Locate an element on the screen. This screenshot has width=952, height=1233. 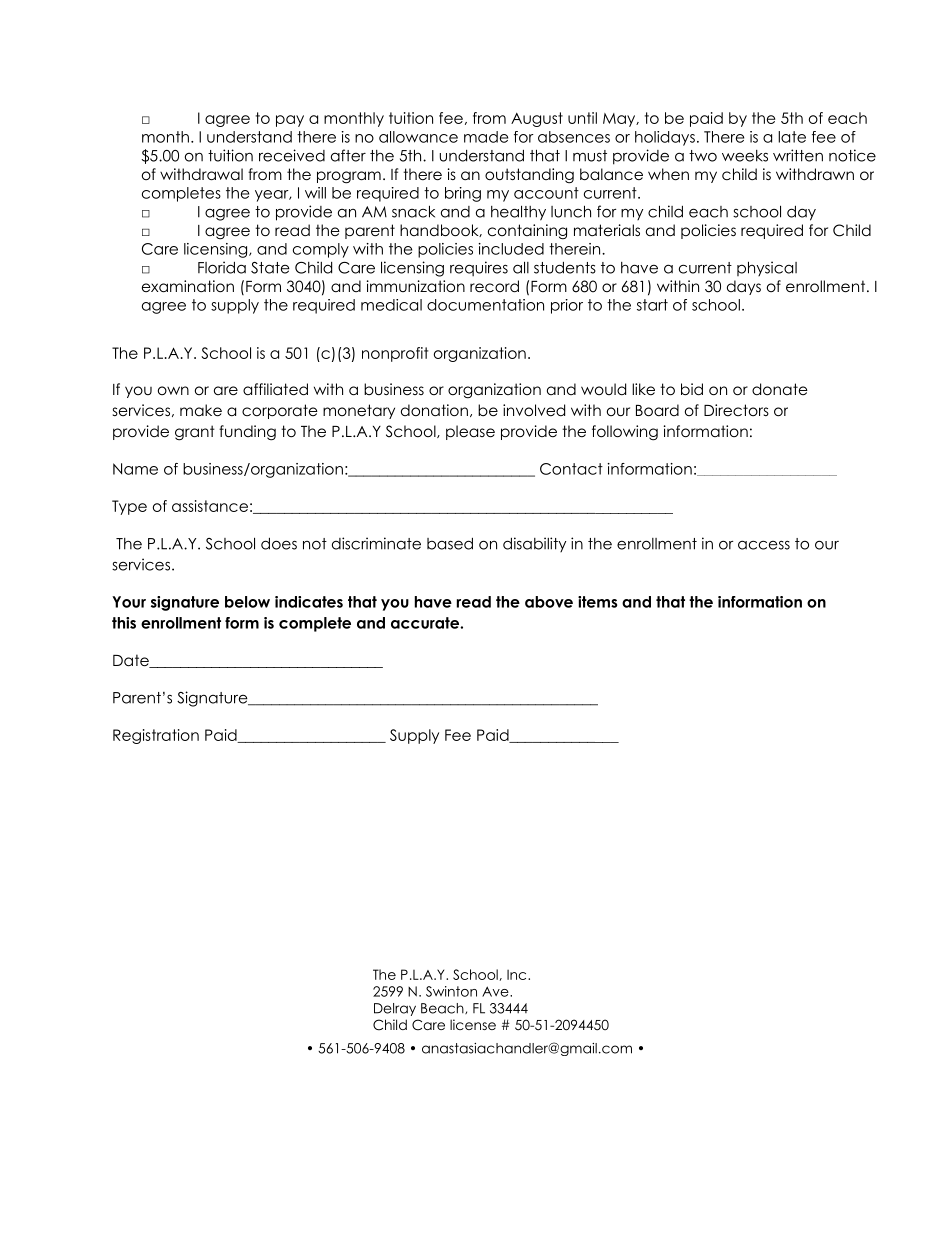
Swinton is located at coordinates (451, 991).
